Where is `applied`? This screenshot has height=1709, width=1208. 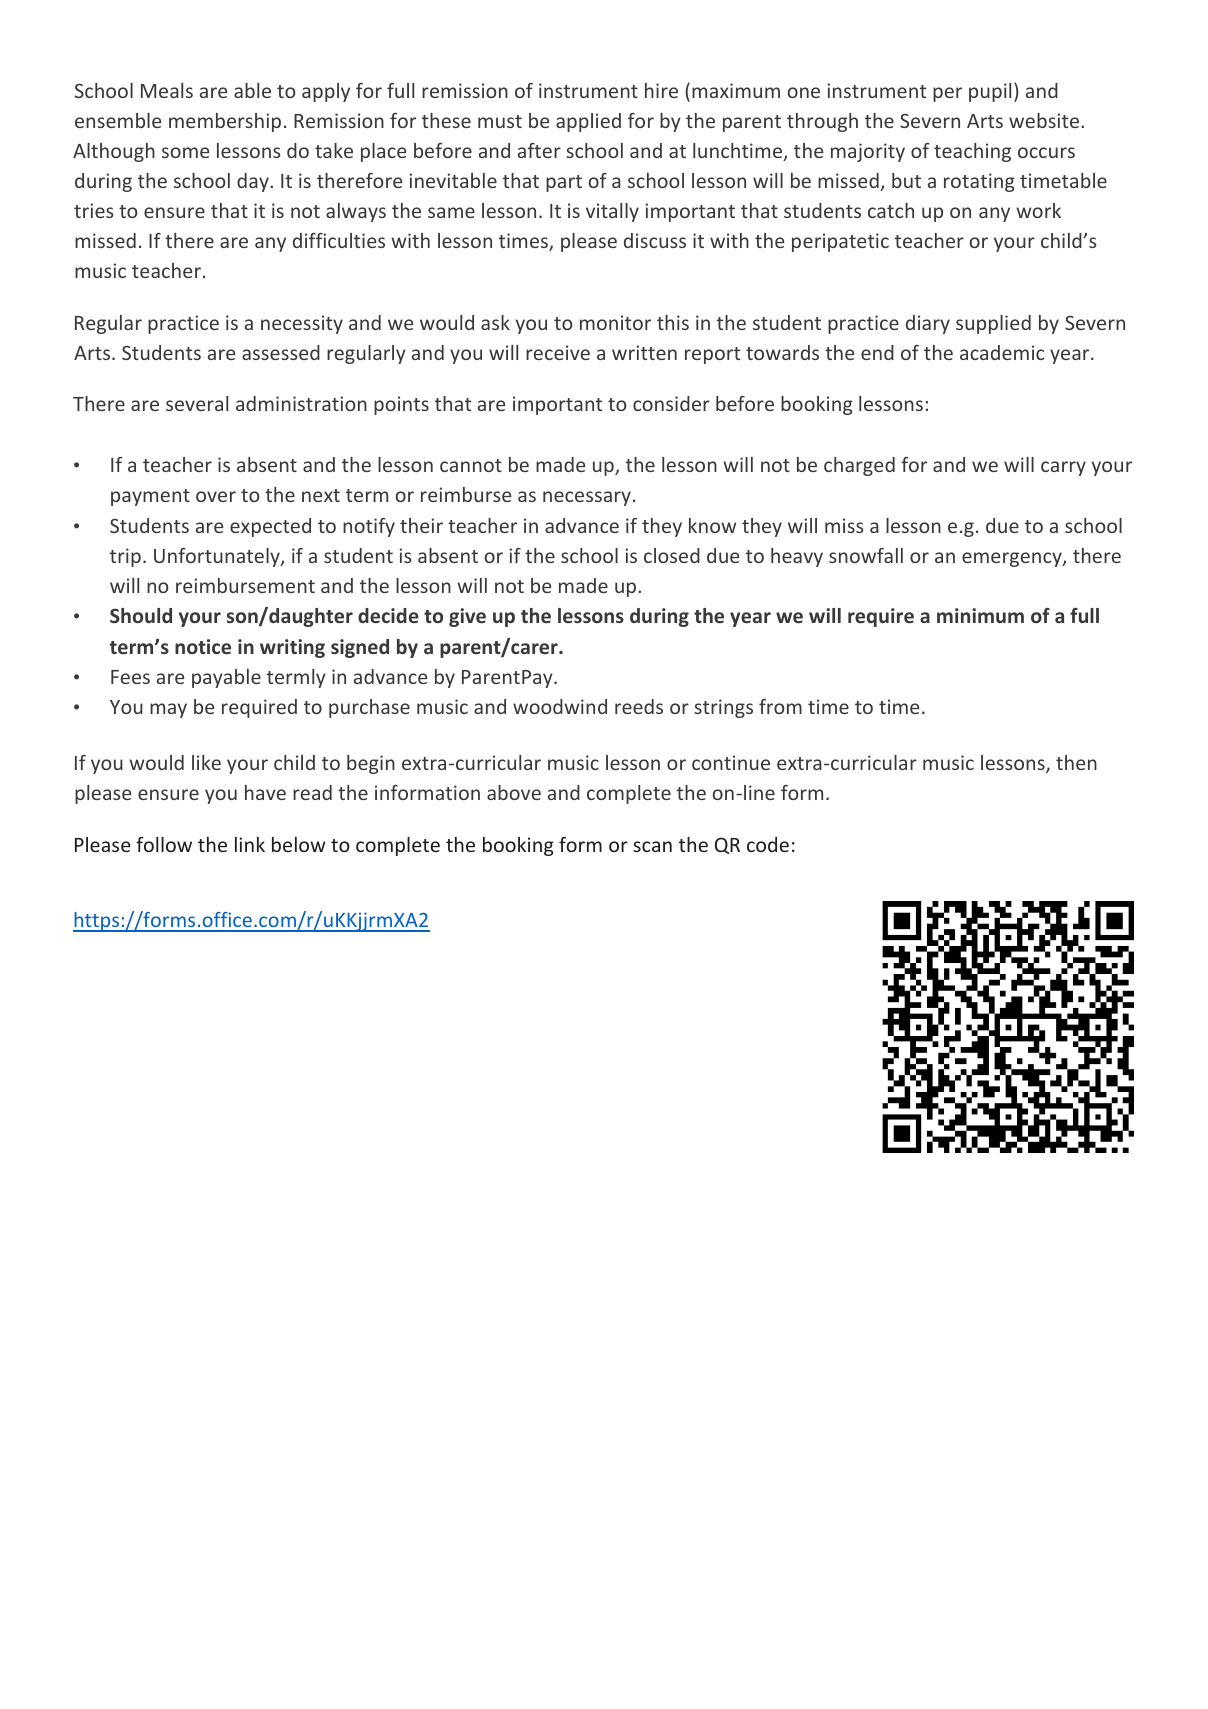 applied is located at coordinates (588, 122).
